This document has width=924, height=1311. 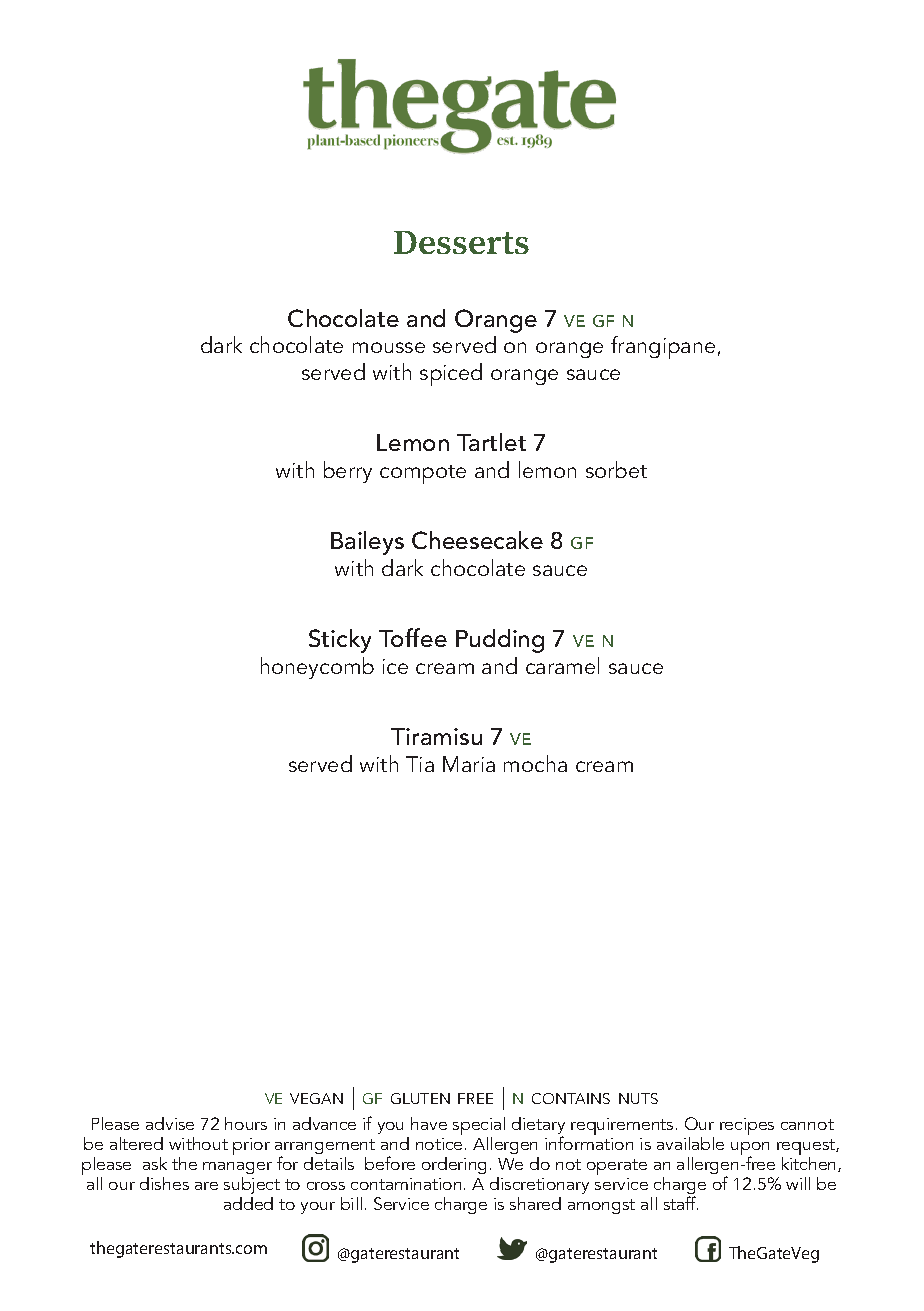 What do you see at coordinates (451, 374) in the document?
I see `spiced` at bounding box center [451, 374].
